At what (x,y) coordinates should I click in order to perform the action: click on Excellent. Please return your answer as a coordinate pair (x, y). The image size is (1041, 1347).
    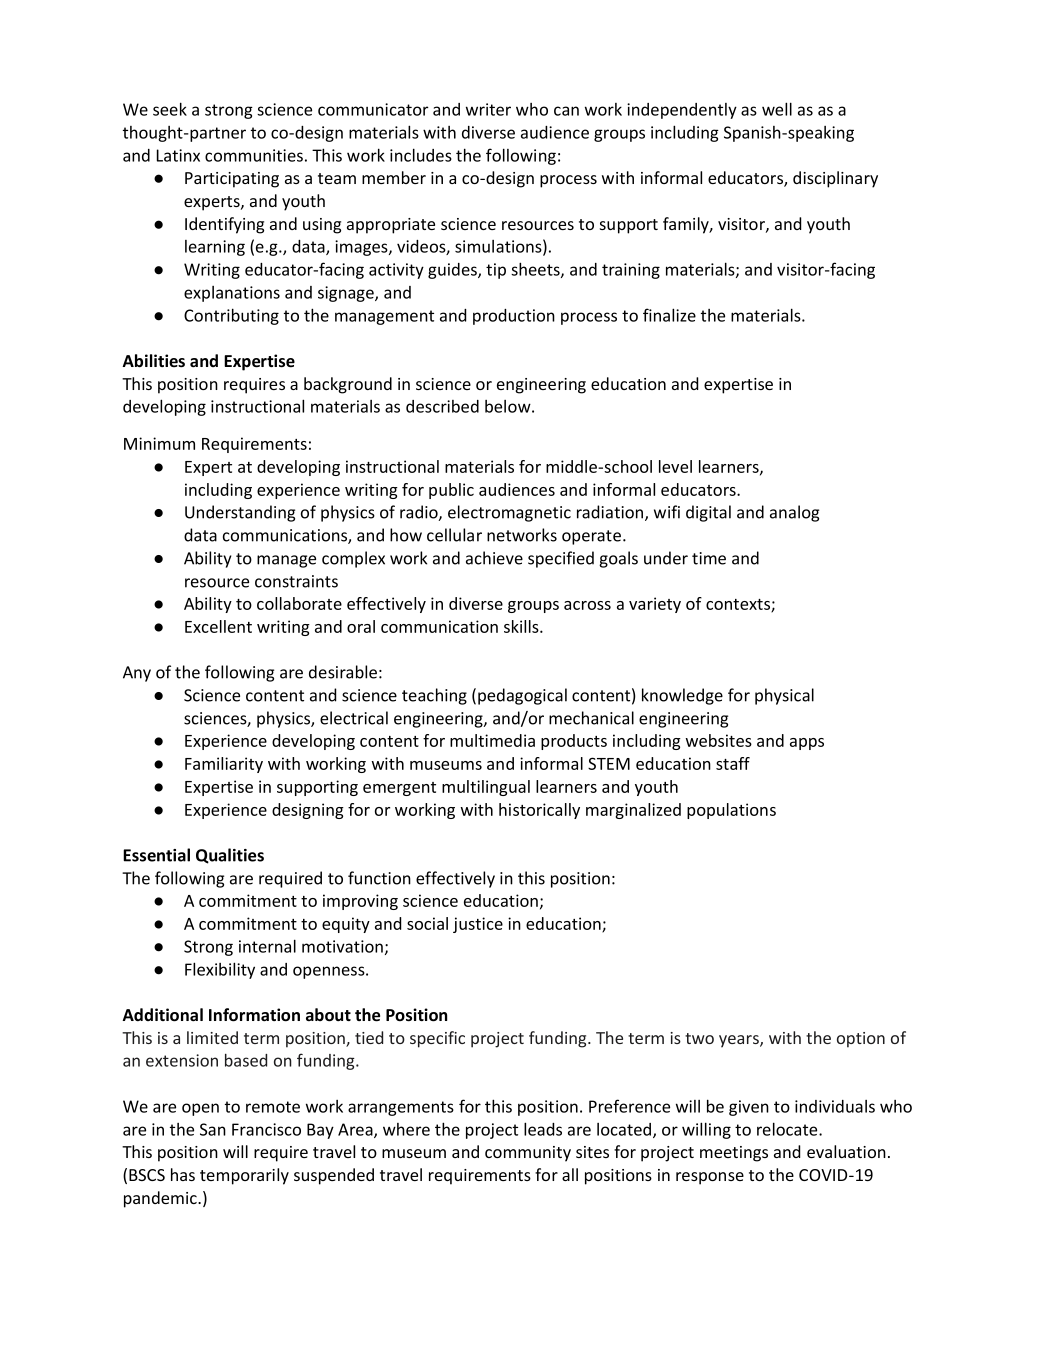
    Looking at the image, I should click on (218, 626).
